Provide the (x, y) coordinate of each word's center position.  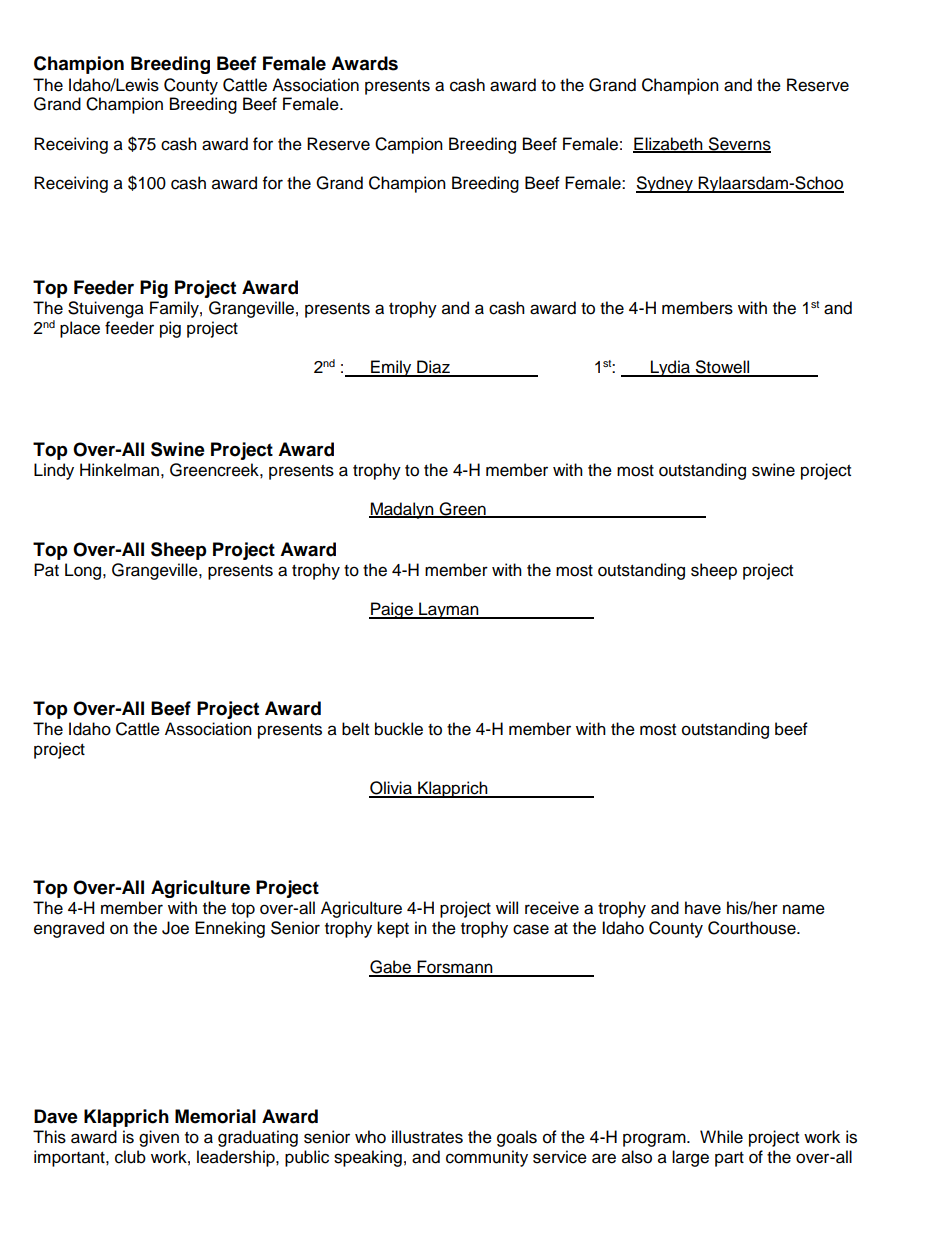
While (721, 1137)
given (159, 1138)
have (703, 908)
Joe (175, 928)
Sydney (665, 184)
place (80, 329)
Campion (409, 145)
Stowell (723, 368)
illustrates (427, 1137)
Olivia (391, 789)
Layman (449, 610)
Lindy (54, 471)
